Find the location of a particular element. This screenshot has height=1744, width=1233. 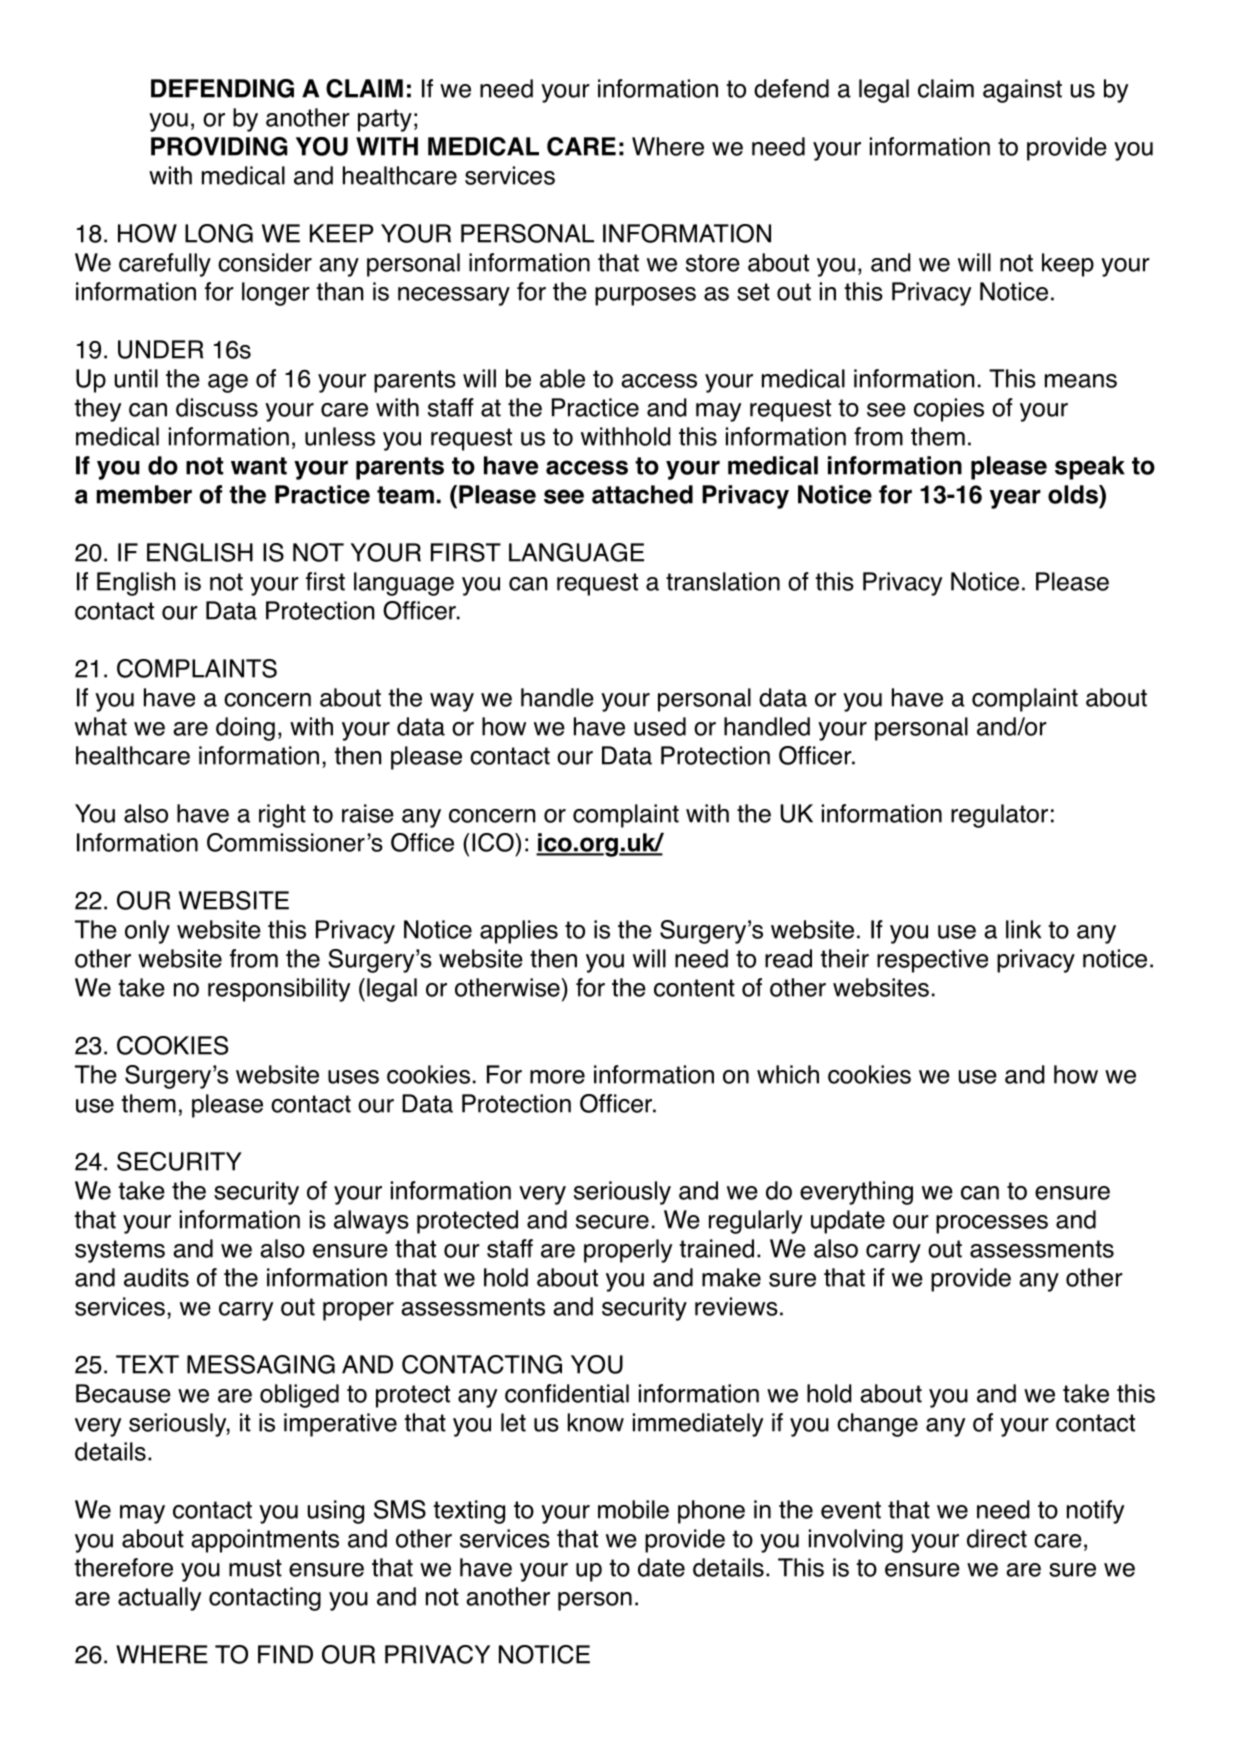

right is located at coordinates (282, 816).
